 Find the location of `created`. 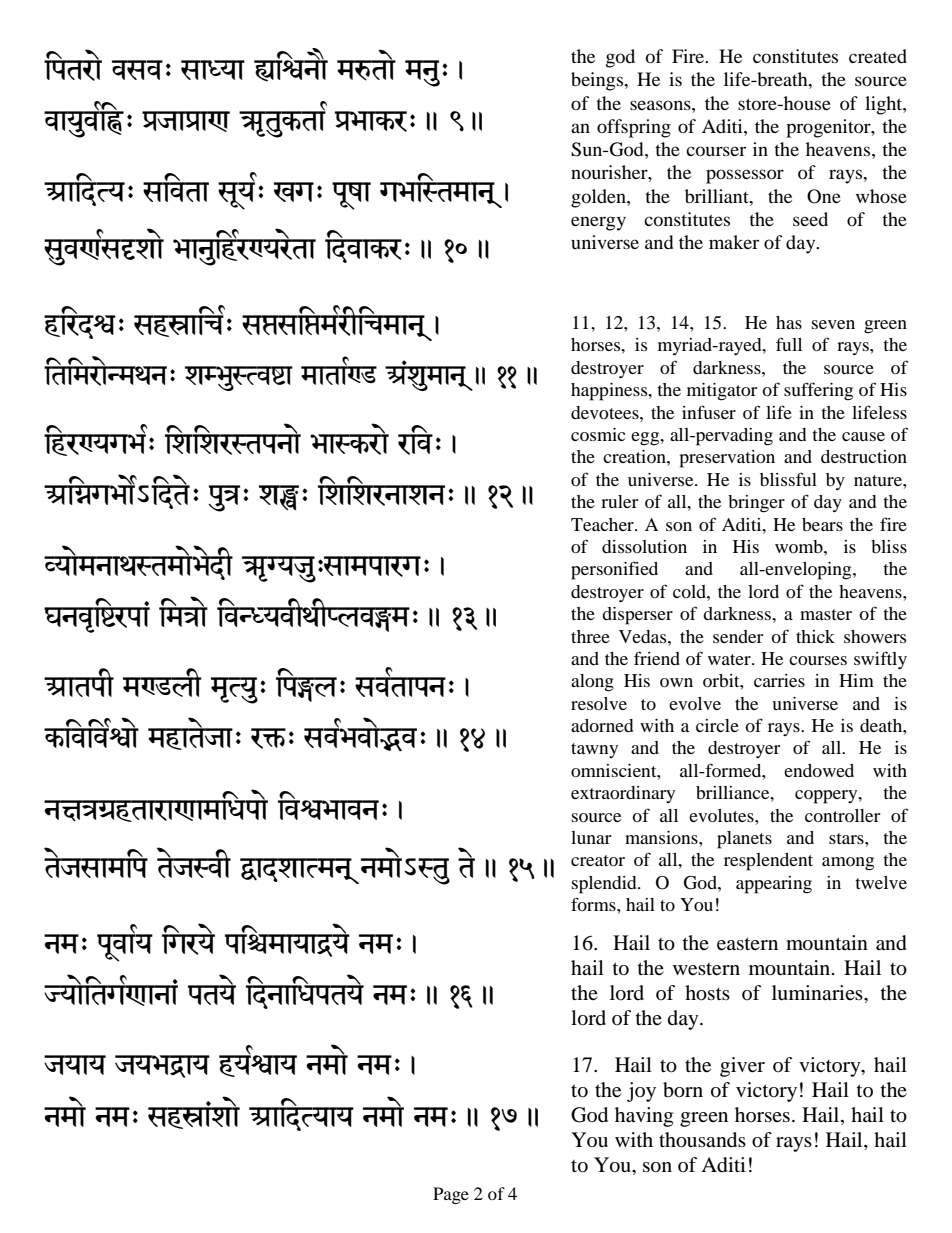

created is located at coordinates (878, 56).
